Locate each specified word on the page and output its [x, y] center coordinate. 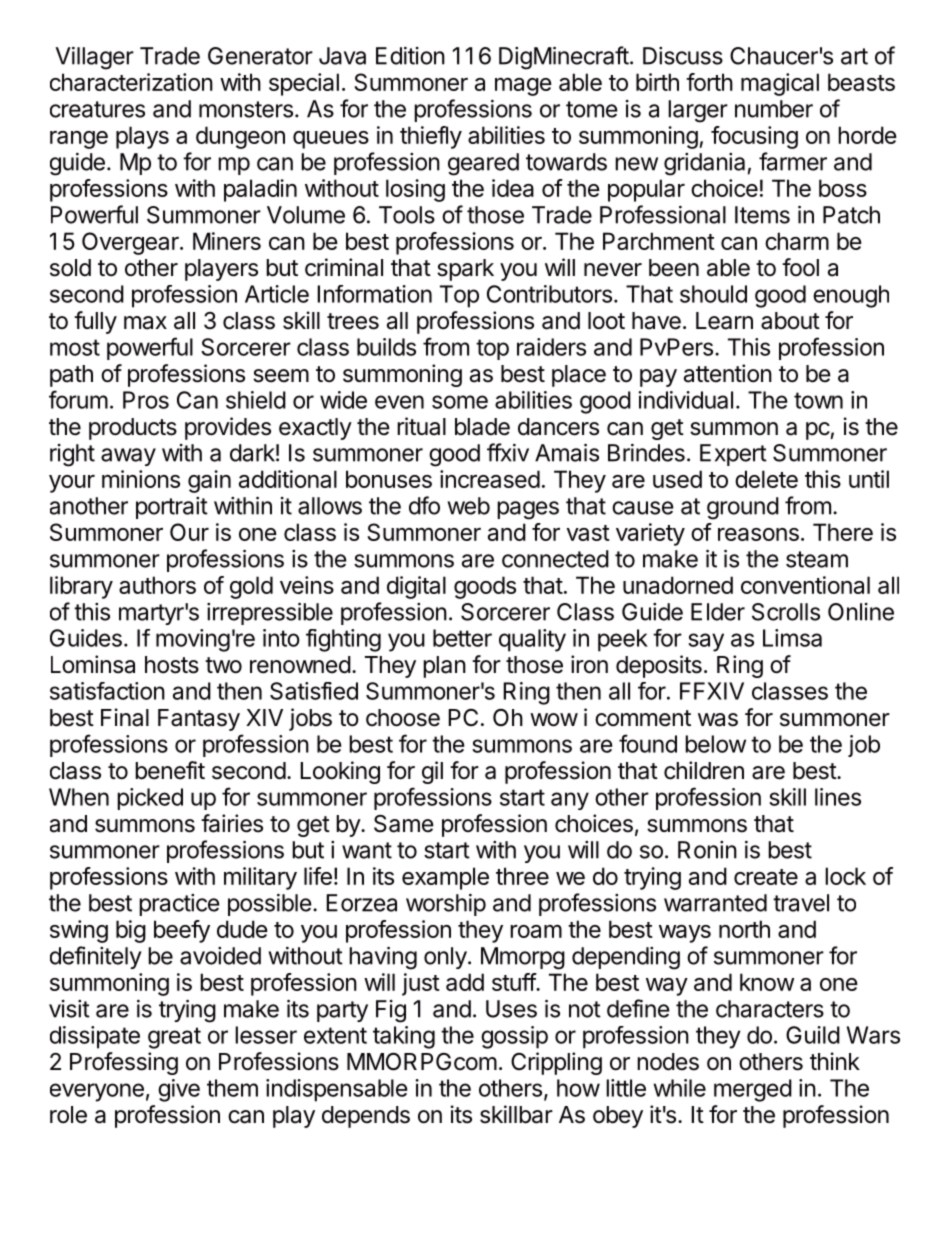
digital [416, 587]
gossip [514, 1037]
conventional [805, 585]
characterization [131, 82]
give [179, 1090]
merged [753, 1090]
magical [780, 84]
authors [157, 585]
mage [523, 86]
